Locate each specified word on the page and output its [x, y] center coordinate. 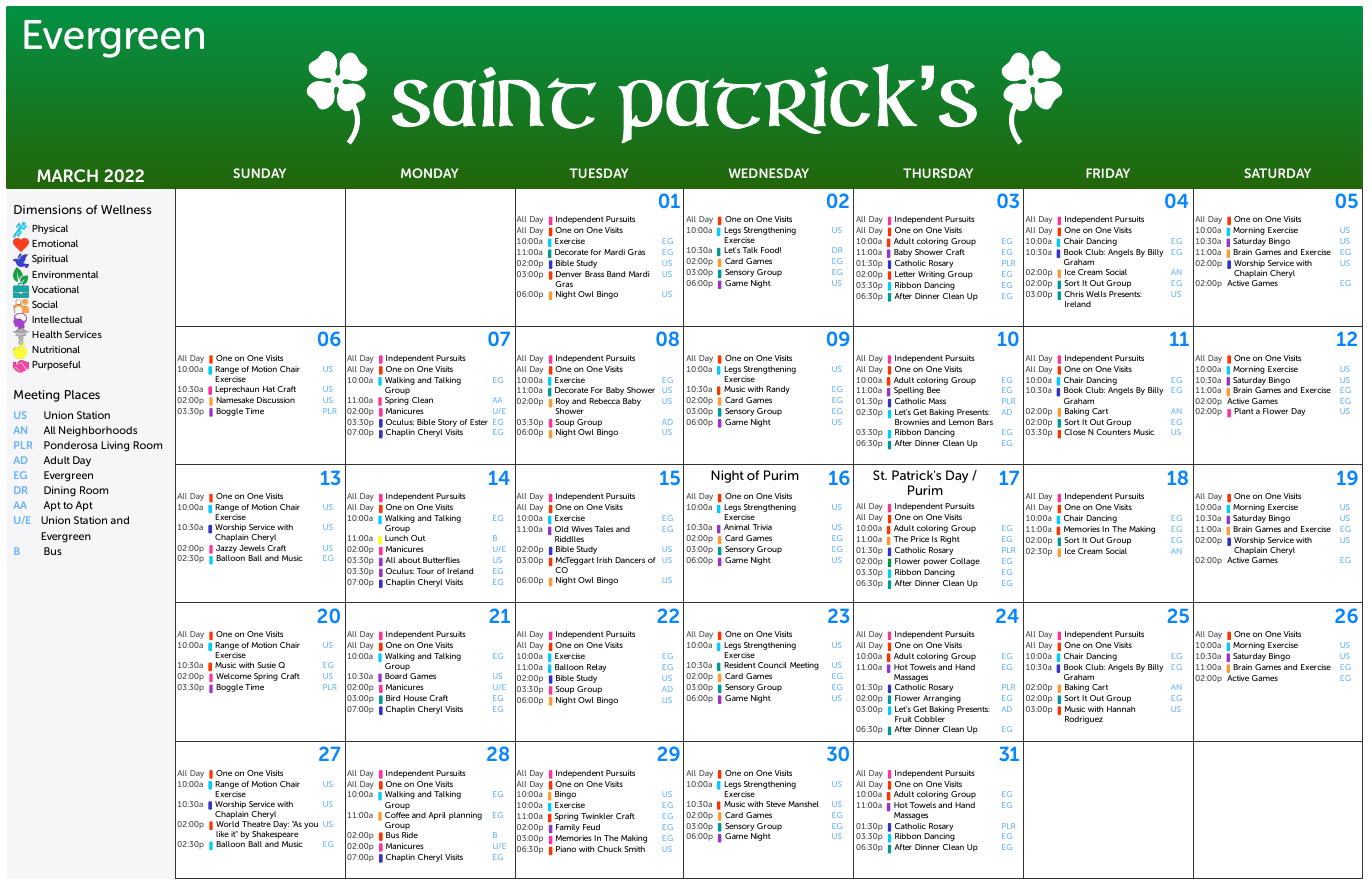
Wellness [126, 209]
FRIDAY [1108, 173]
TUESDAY [598, 173]
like [222, 834]
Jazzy [226, 549]
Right [950, 540]
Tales [604, 529]
